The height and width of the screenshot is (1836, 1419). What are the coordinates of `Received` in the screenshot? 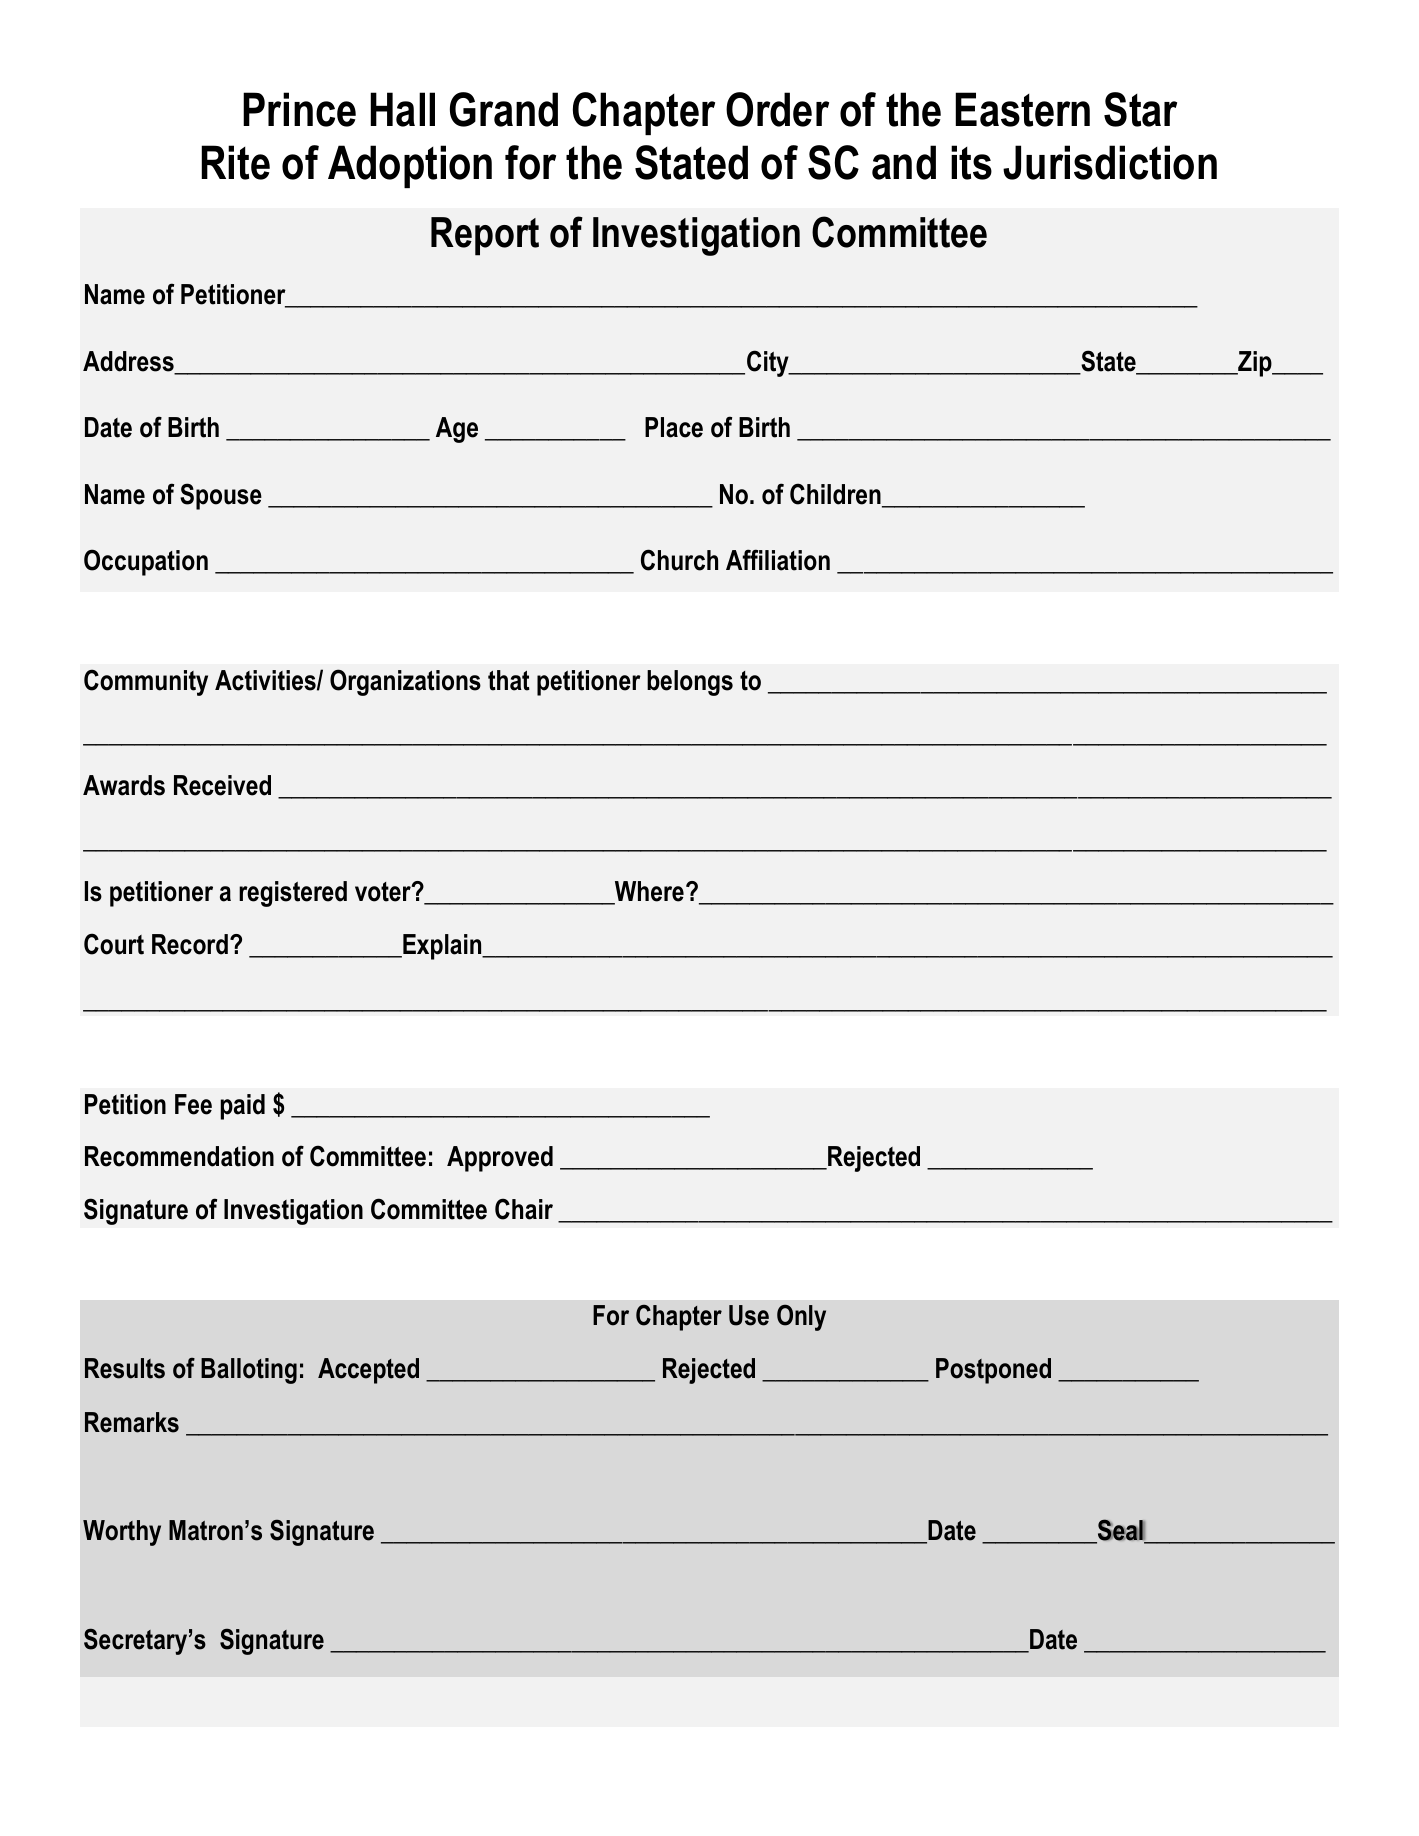 It's located at (222, 785).
